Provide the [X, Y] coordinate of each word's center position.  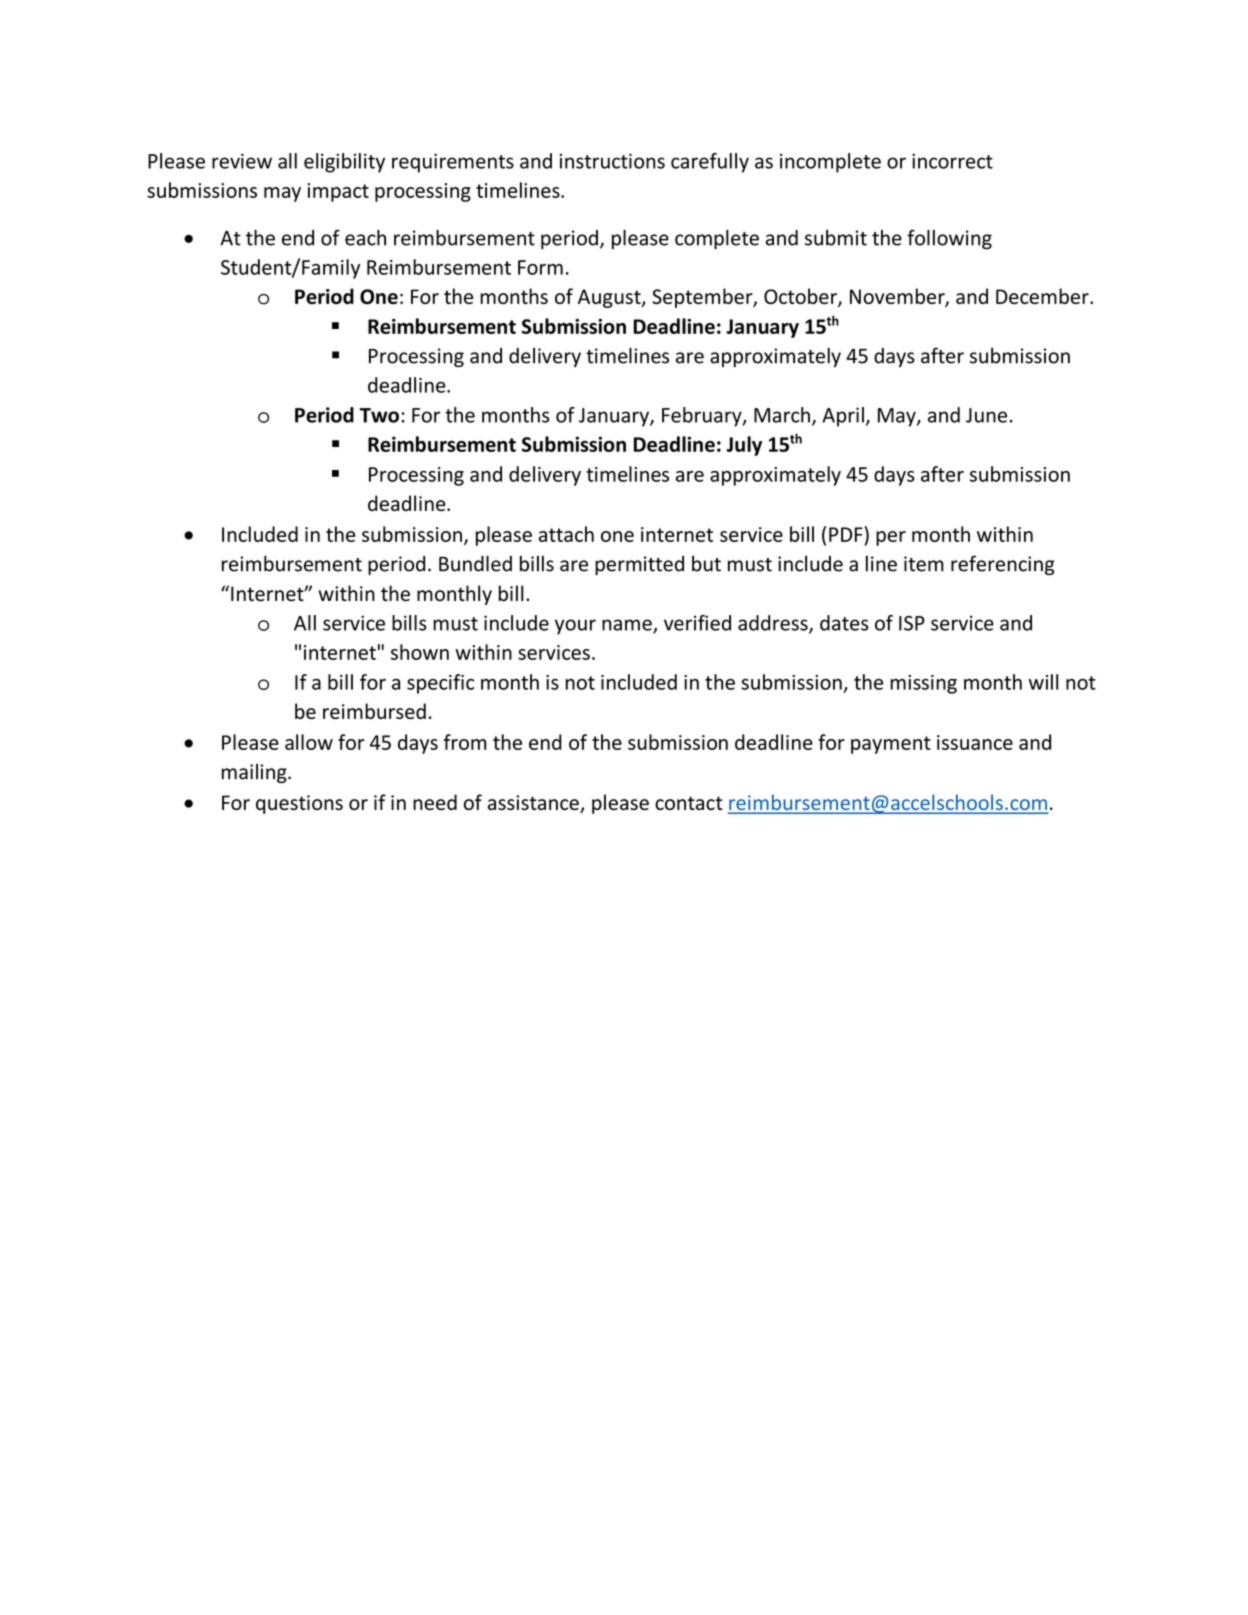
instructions [612, 161]
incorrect [952, 161]
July [744, 446]
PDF [847, 534]
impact [338, 192]
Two [379, 415]
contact [689, 803]
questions [299, 804]
